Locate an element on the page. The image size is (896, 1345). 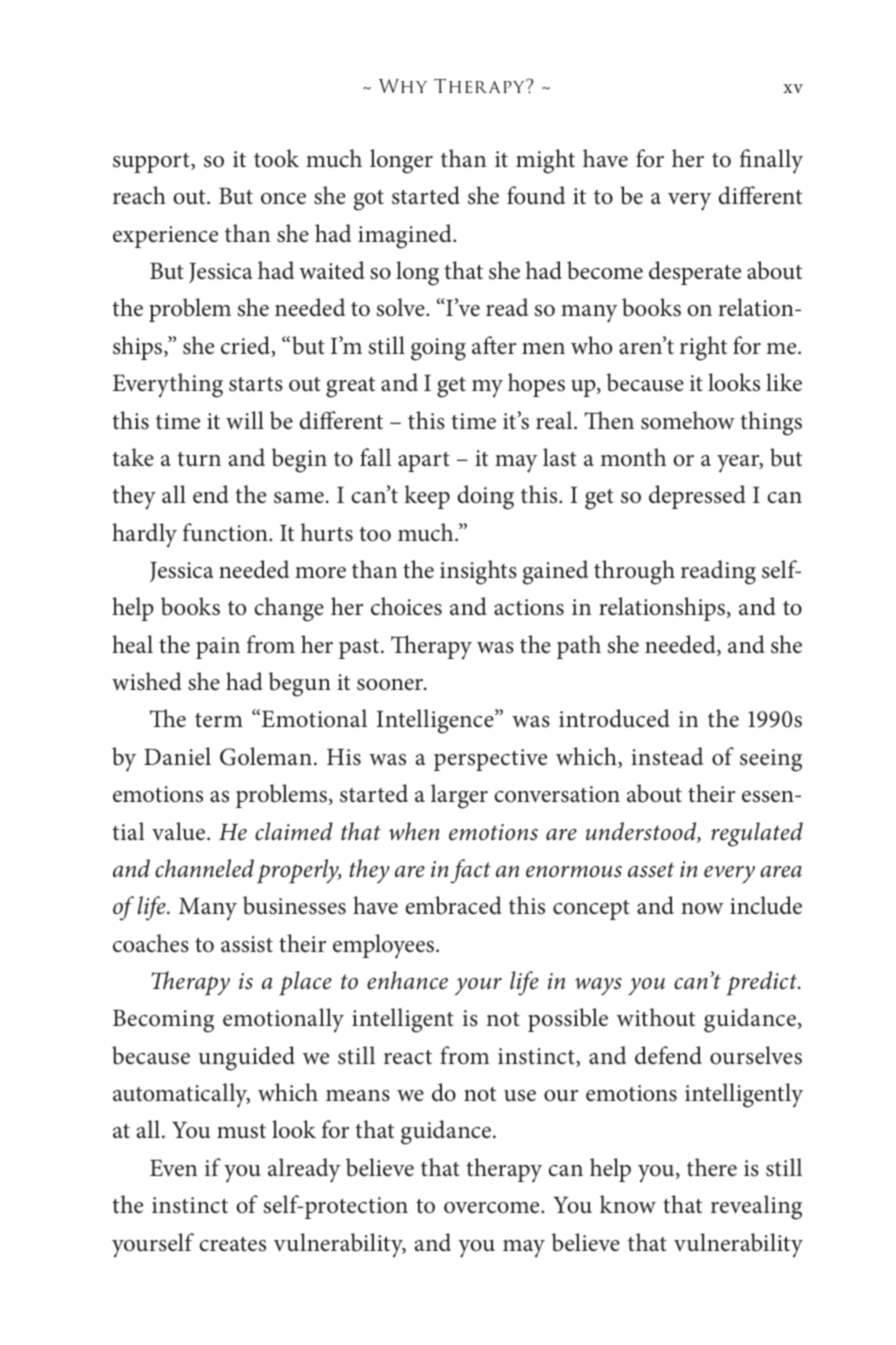
overcome is located at coordinates (493, 1208).
